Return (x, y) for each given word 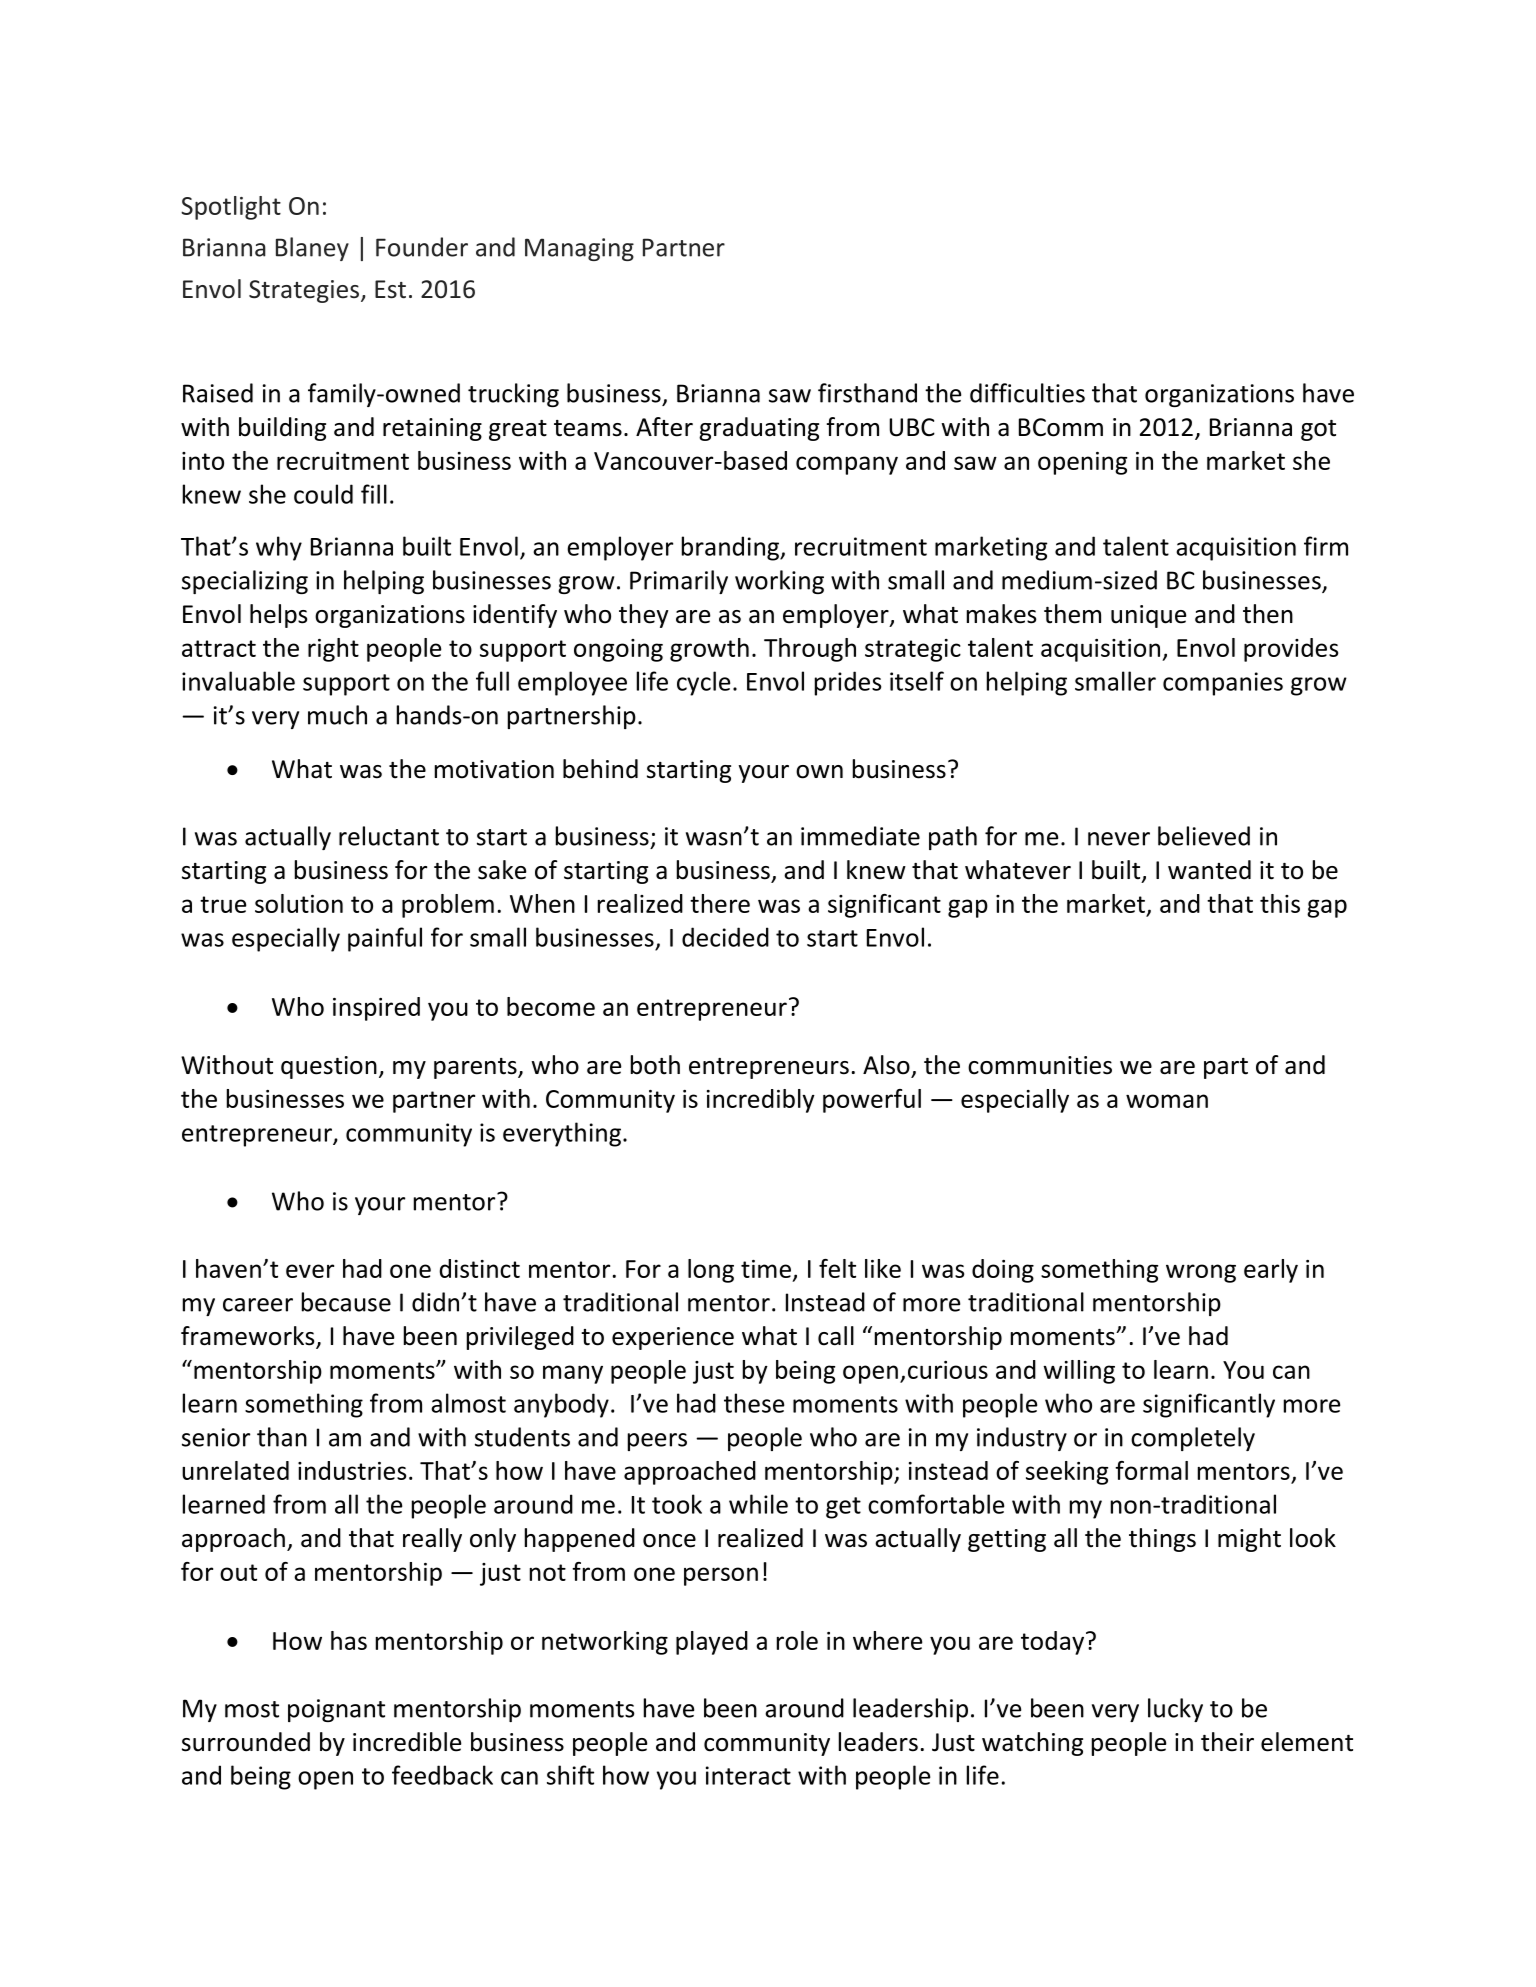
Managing (579, 249)
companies (1223, 684)
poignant (336, 1710)
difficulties (1027, 393)
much (337, 715)
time (767, 1270)
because (346, 1302)
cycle (703, 683)
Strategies (305, 291)
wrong (1201, 1273)
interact (748, 1775)
